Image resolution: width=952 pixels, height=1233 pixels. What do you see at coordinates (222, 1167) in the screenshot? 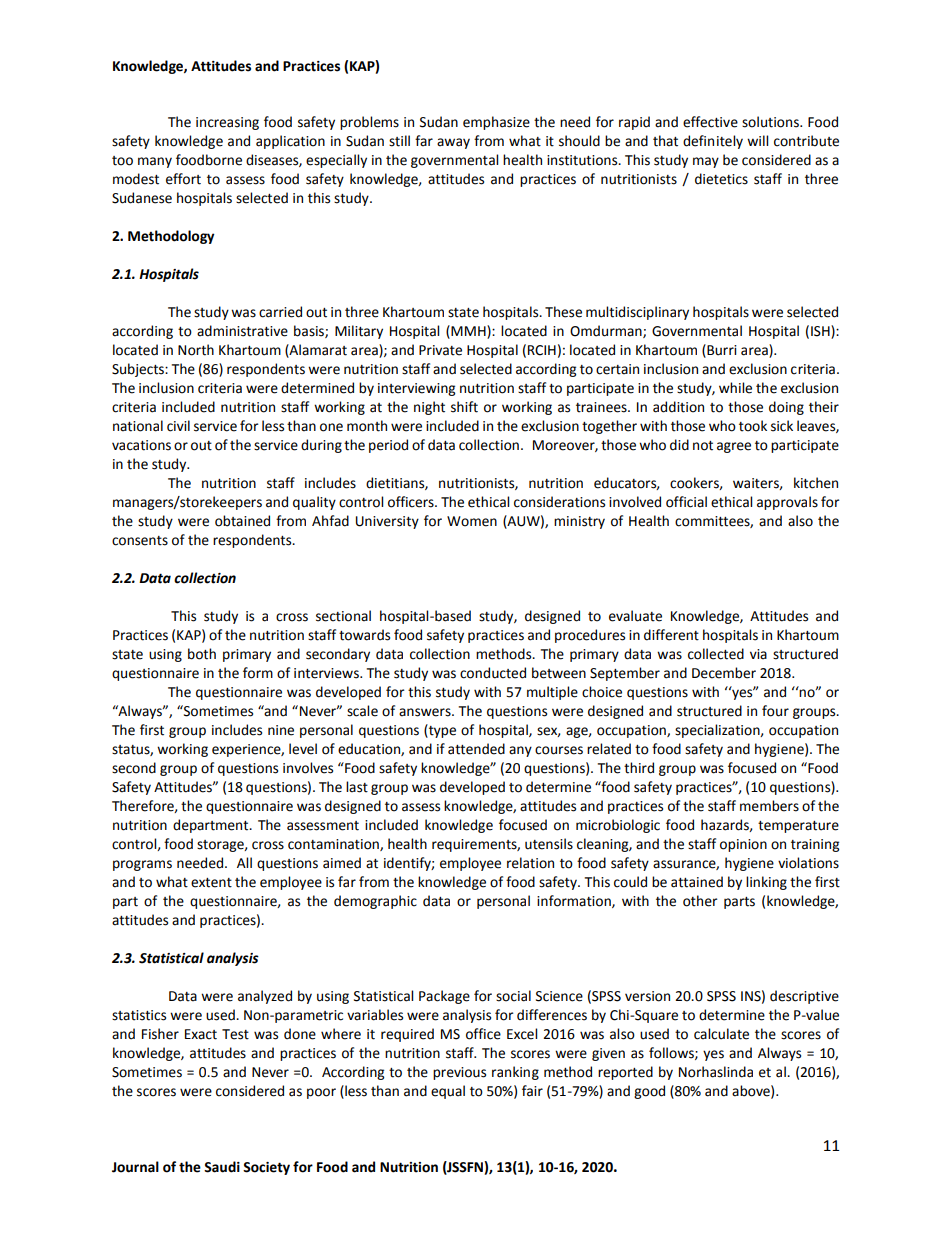
I see `Saudi` at bounding box center [222, 1167].
